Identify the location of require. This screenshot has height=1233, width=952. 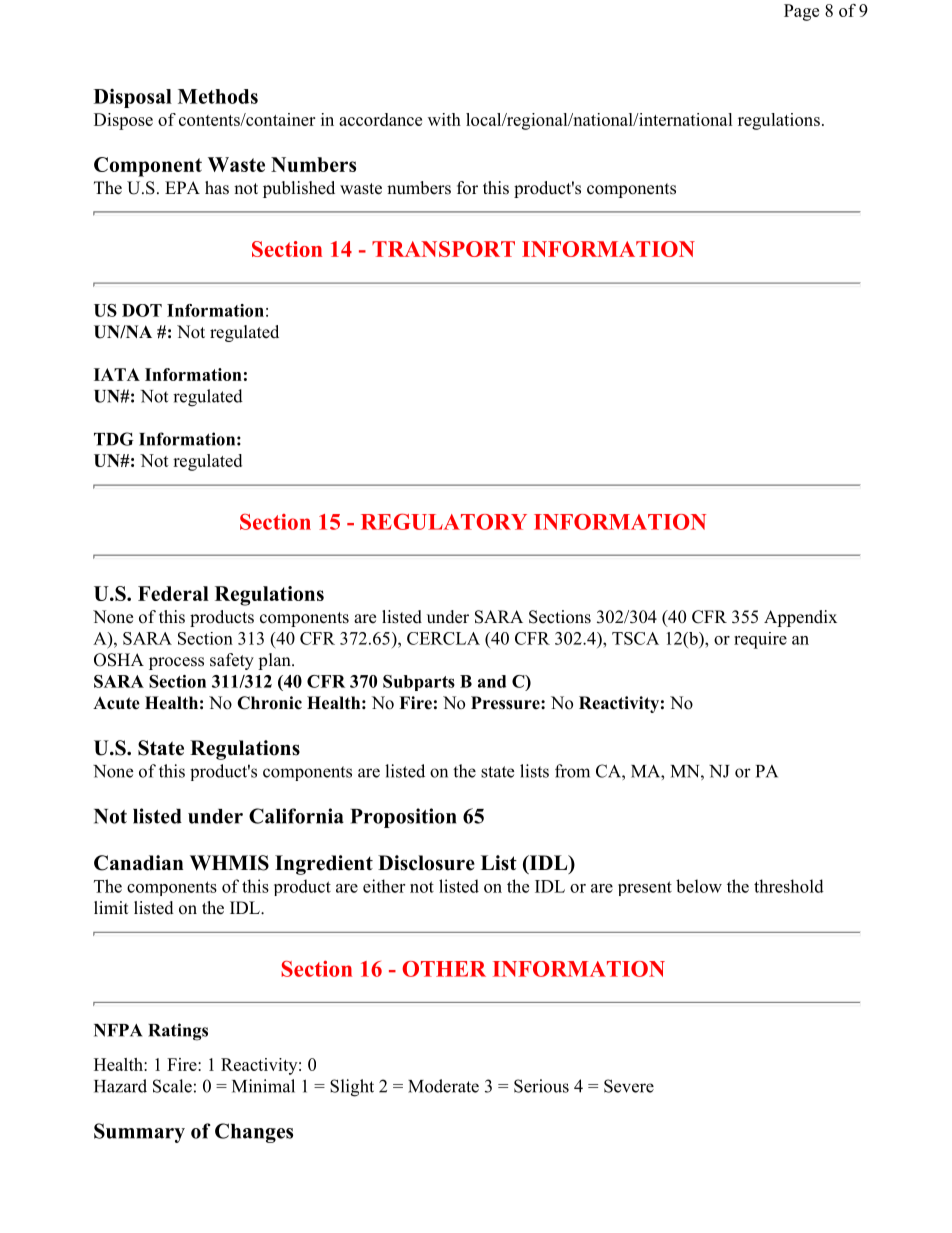
(760, 640).
